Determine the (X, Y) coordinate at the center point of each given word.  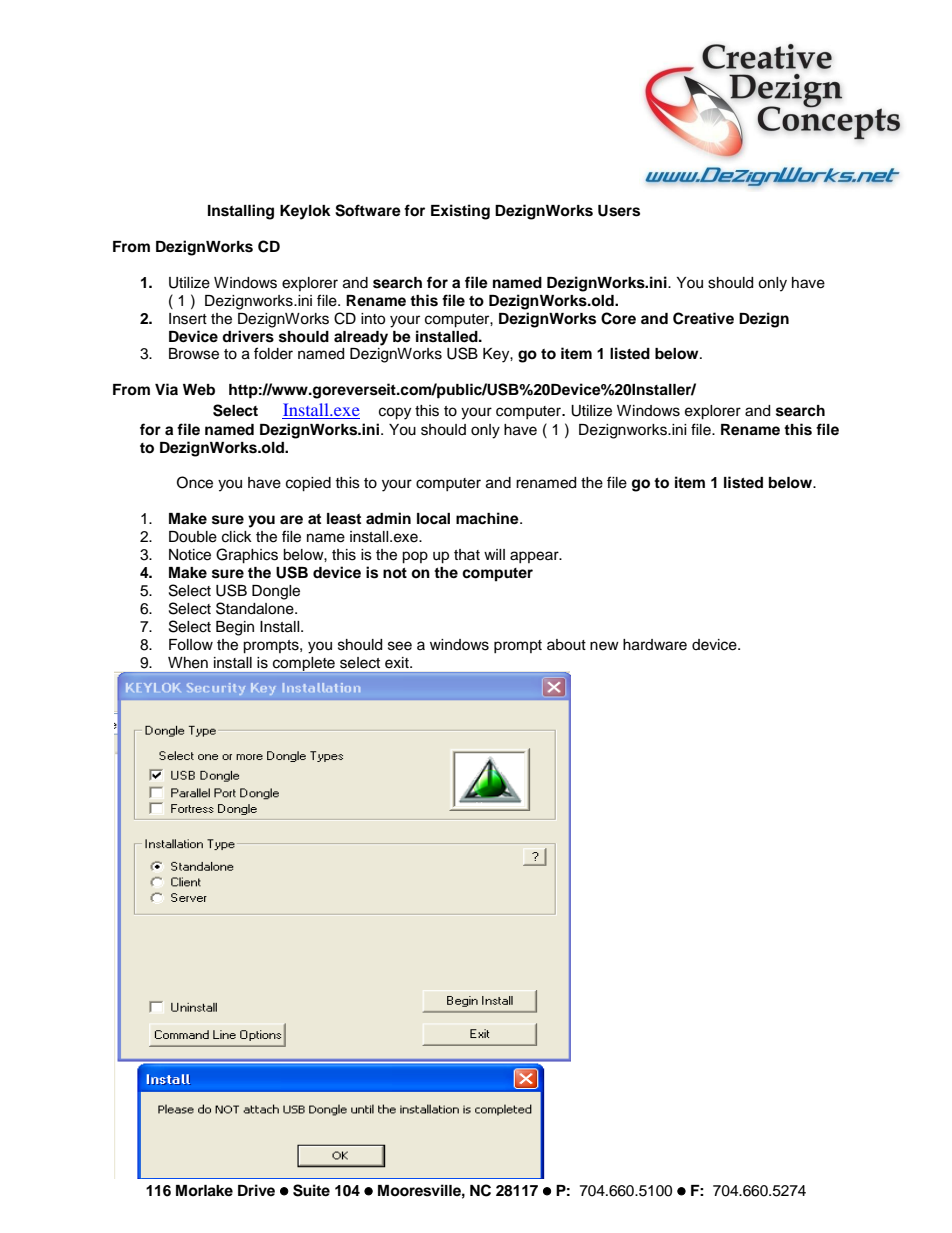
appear (535, 557)
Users (619, 211)
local (433, 519)
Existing (460, 212)
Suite (311, 1190)
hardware (655, 645)
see (400, 646)
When (188, 663)
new (604, 646)
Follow (191, 645)
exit (398, 663)
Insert (188, 319)
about (566, 645)
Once (195, 482)
